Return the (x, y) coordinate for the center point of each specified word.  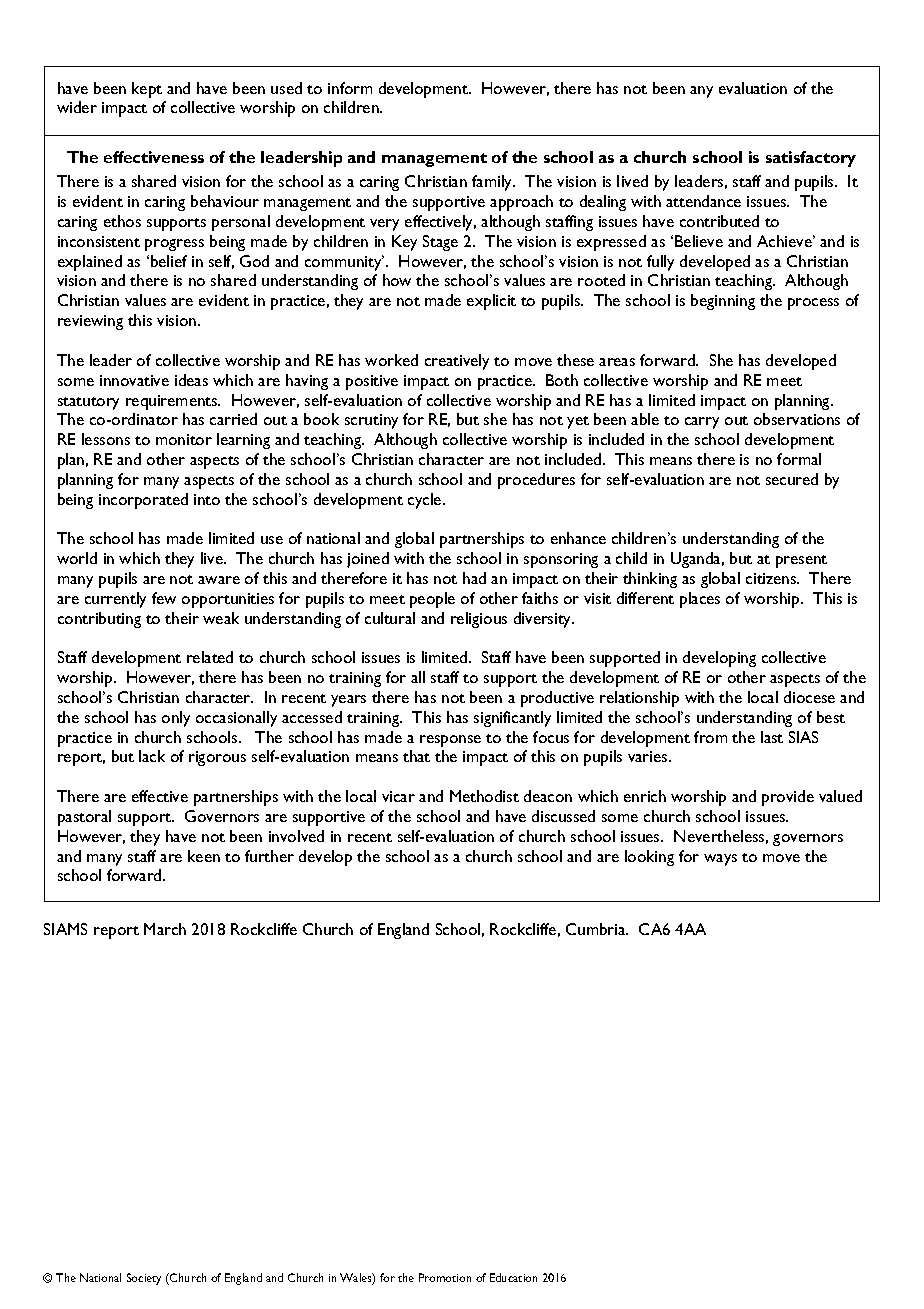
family (493, 183)
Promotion (445, 1277)
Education (513, 1277)
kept (147, 90)
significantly (512, 719)
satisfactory (811, 159)
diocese (809, 697)
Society (144, 1279)
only (176, 719)
